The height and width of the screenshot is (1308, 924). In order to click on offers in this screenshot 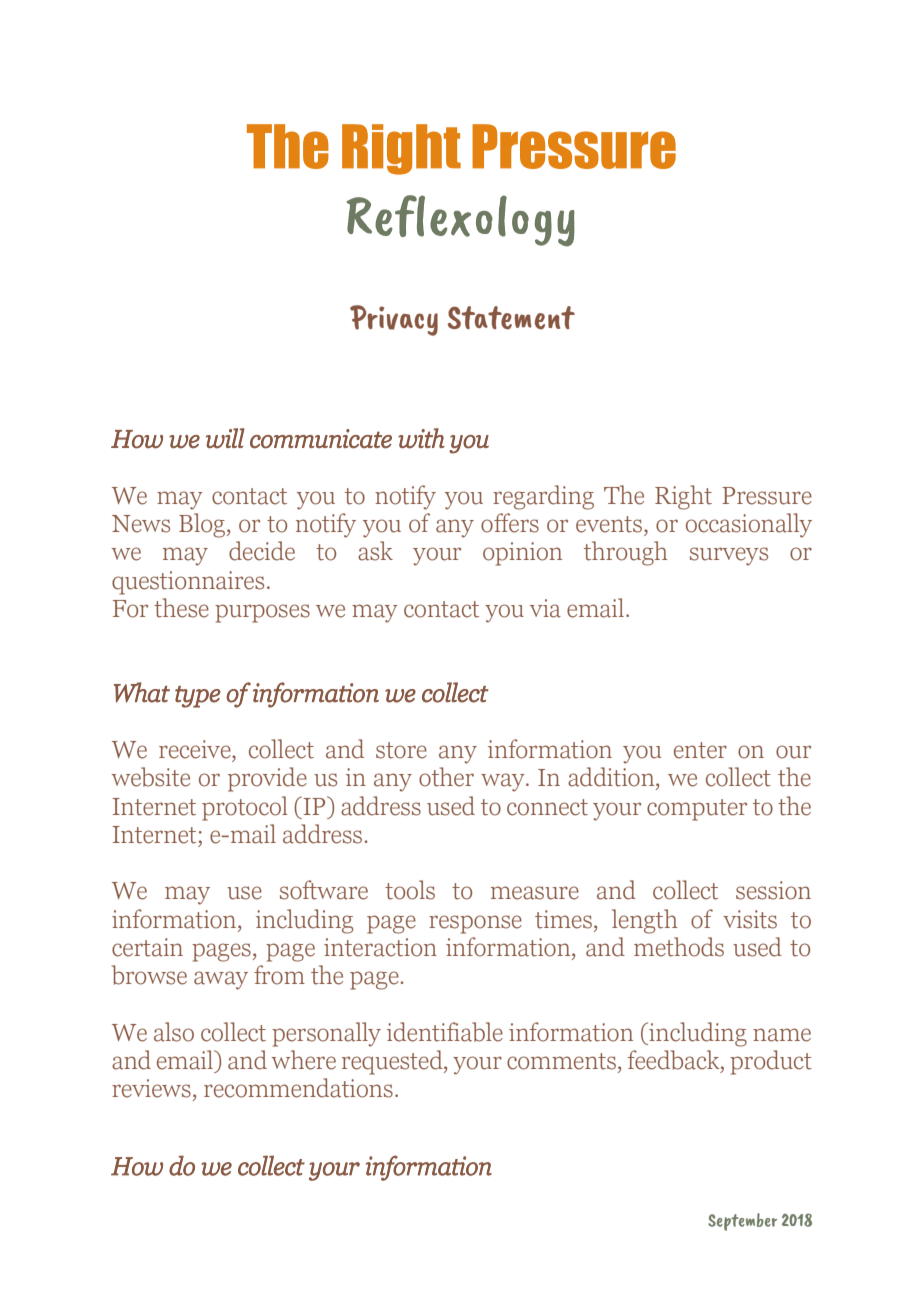, I will do `click(510, 523)`.
